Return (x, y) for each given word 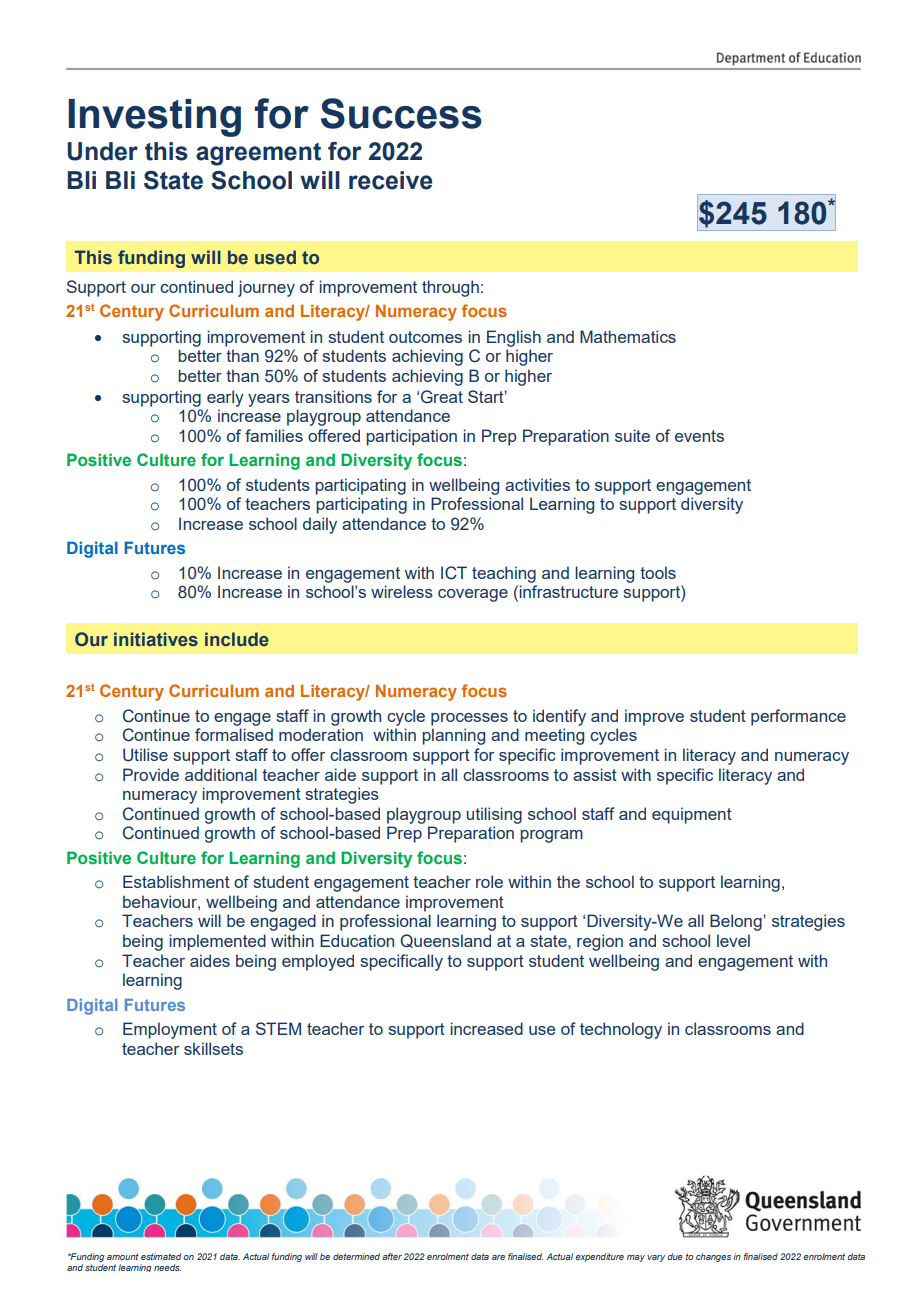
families (274, 435)
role (489, 881)
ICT (454, 573)
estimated (161, 1256)
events (699, 436)
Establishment (176, 881)
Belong (737, 922)
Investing (154, 118)
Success (401, 113)
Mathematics (628, 336)
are (498, 1257)
